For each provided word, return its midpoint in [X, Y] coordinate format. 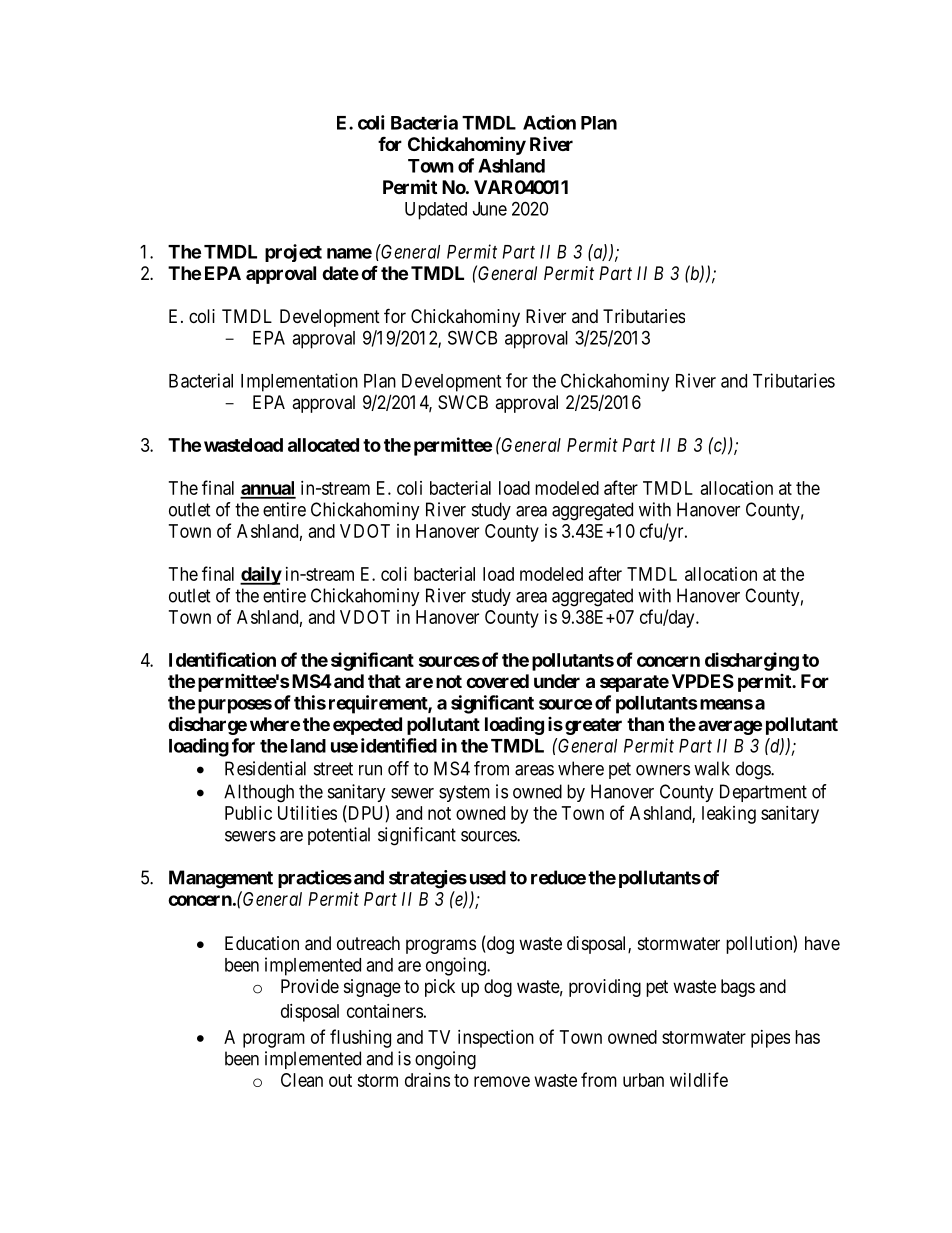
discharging [752, 661]
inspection [496, 1039]
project [293, 253]
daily [261, 575]
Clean [302, 1080]
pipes [770, 1039]
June [490, 209]
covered [497, 681]
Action [549, 122]
